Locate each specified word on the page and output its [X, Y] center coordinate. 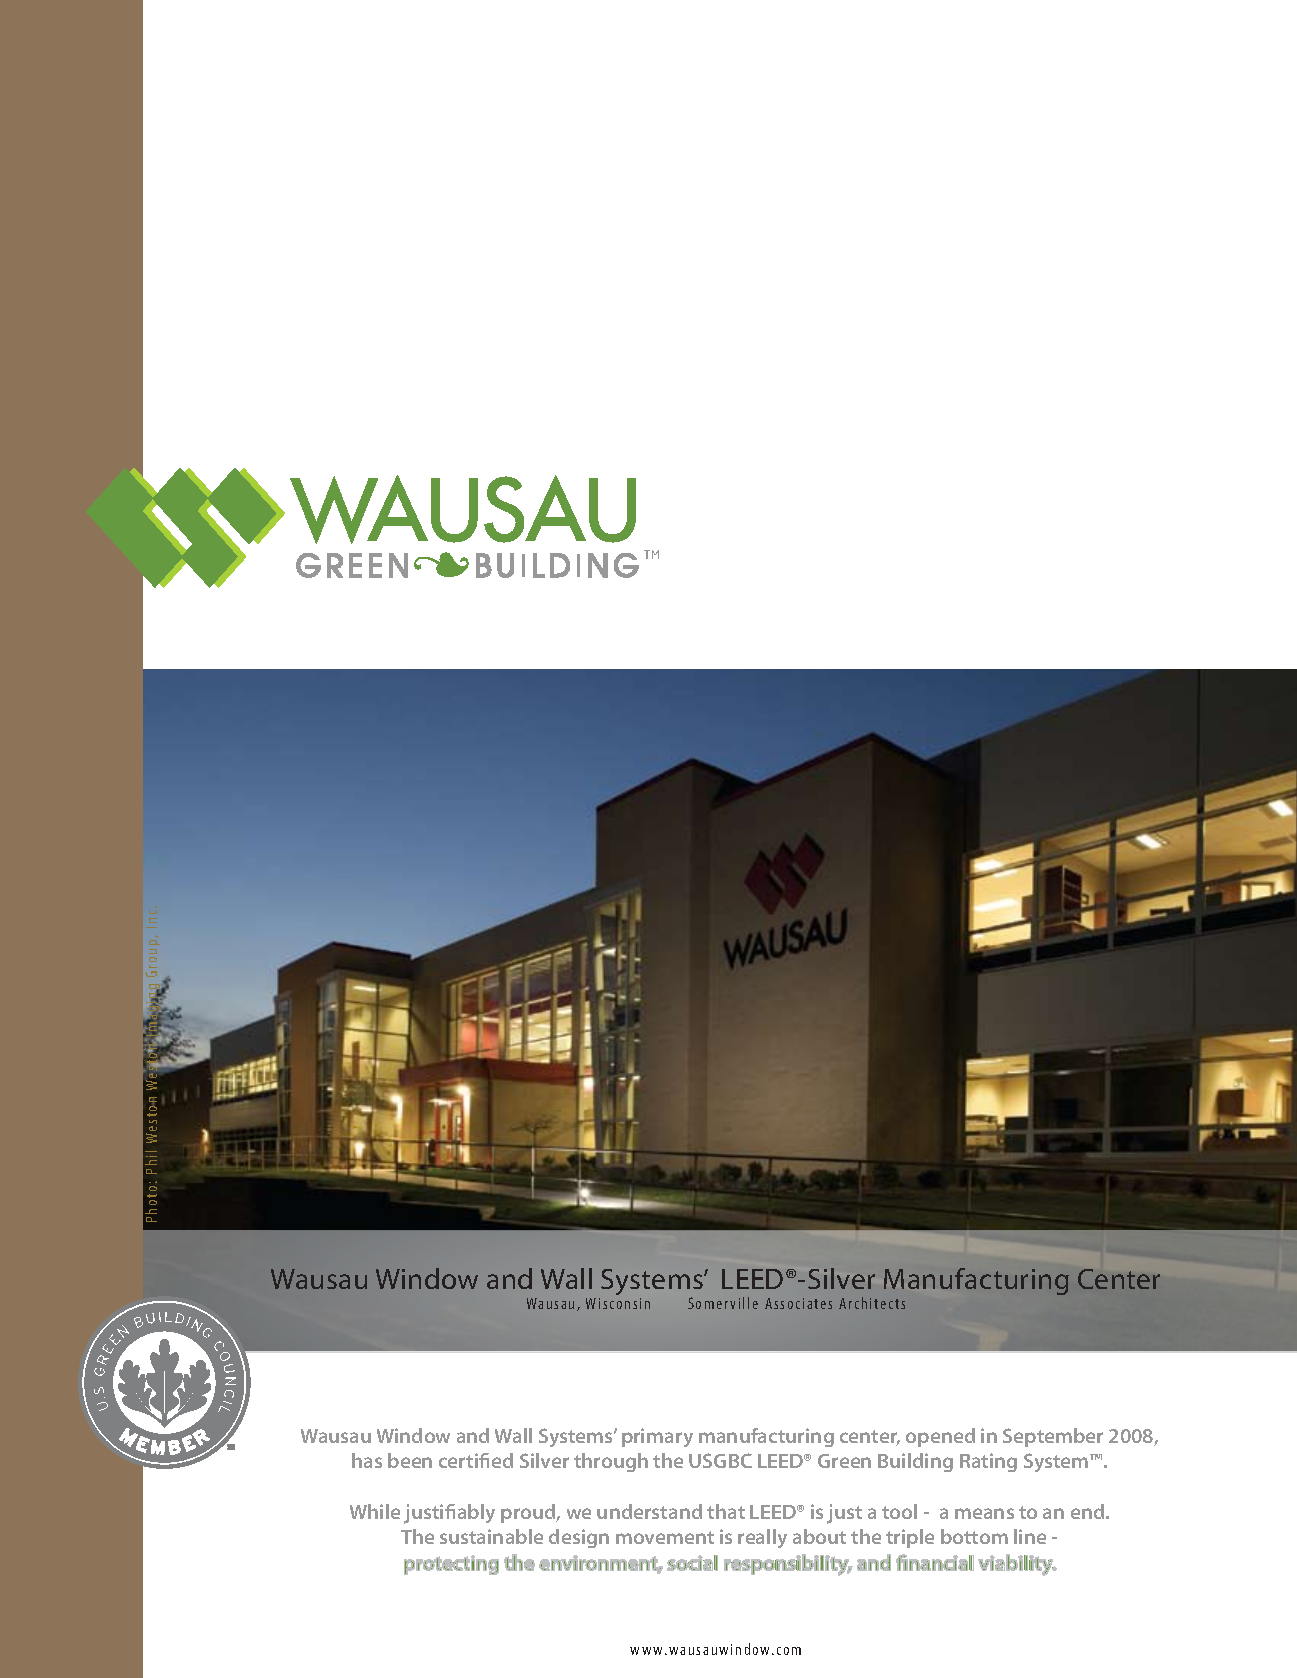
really [762, 1538]
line [1030, 1536]
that [726, 1511]
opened [940, 1437]
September [1053, 1437]
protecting [451, 1565]
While [375, 1511]
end [1089, 1511]
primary [657, 1437]
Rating [988, 1462]
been [410, 1460]
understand [649, 1511]
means [984, 1513]
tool [899, 1511]
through [611, 1462]
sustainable [491, 1536]
